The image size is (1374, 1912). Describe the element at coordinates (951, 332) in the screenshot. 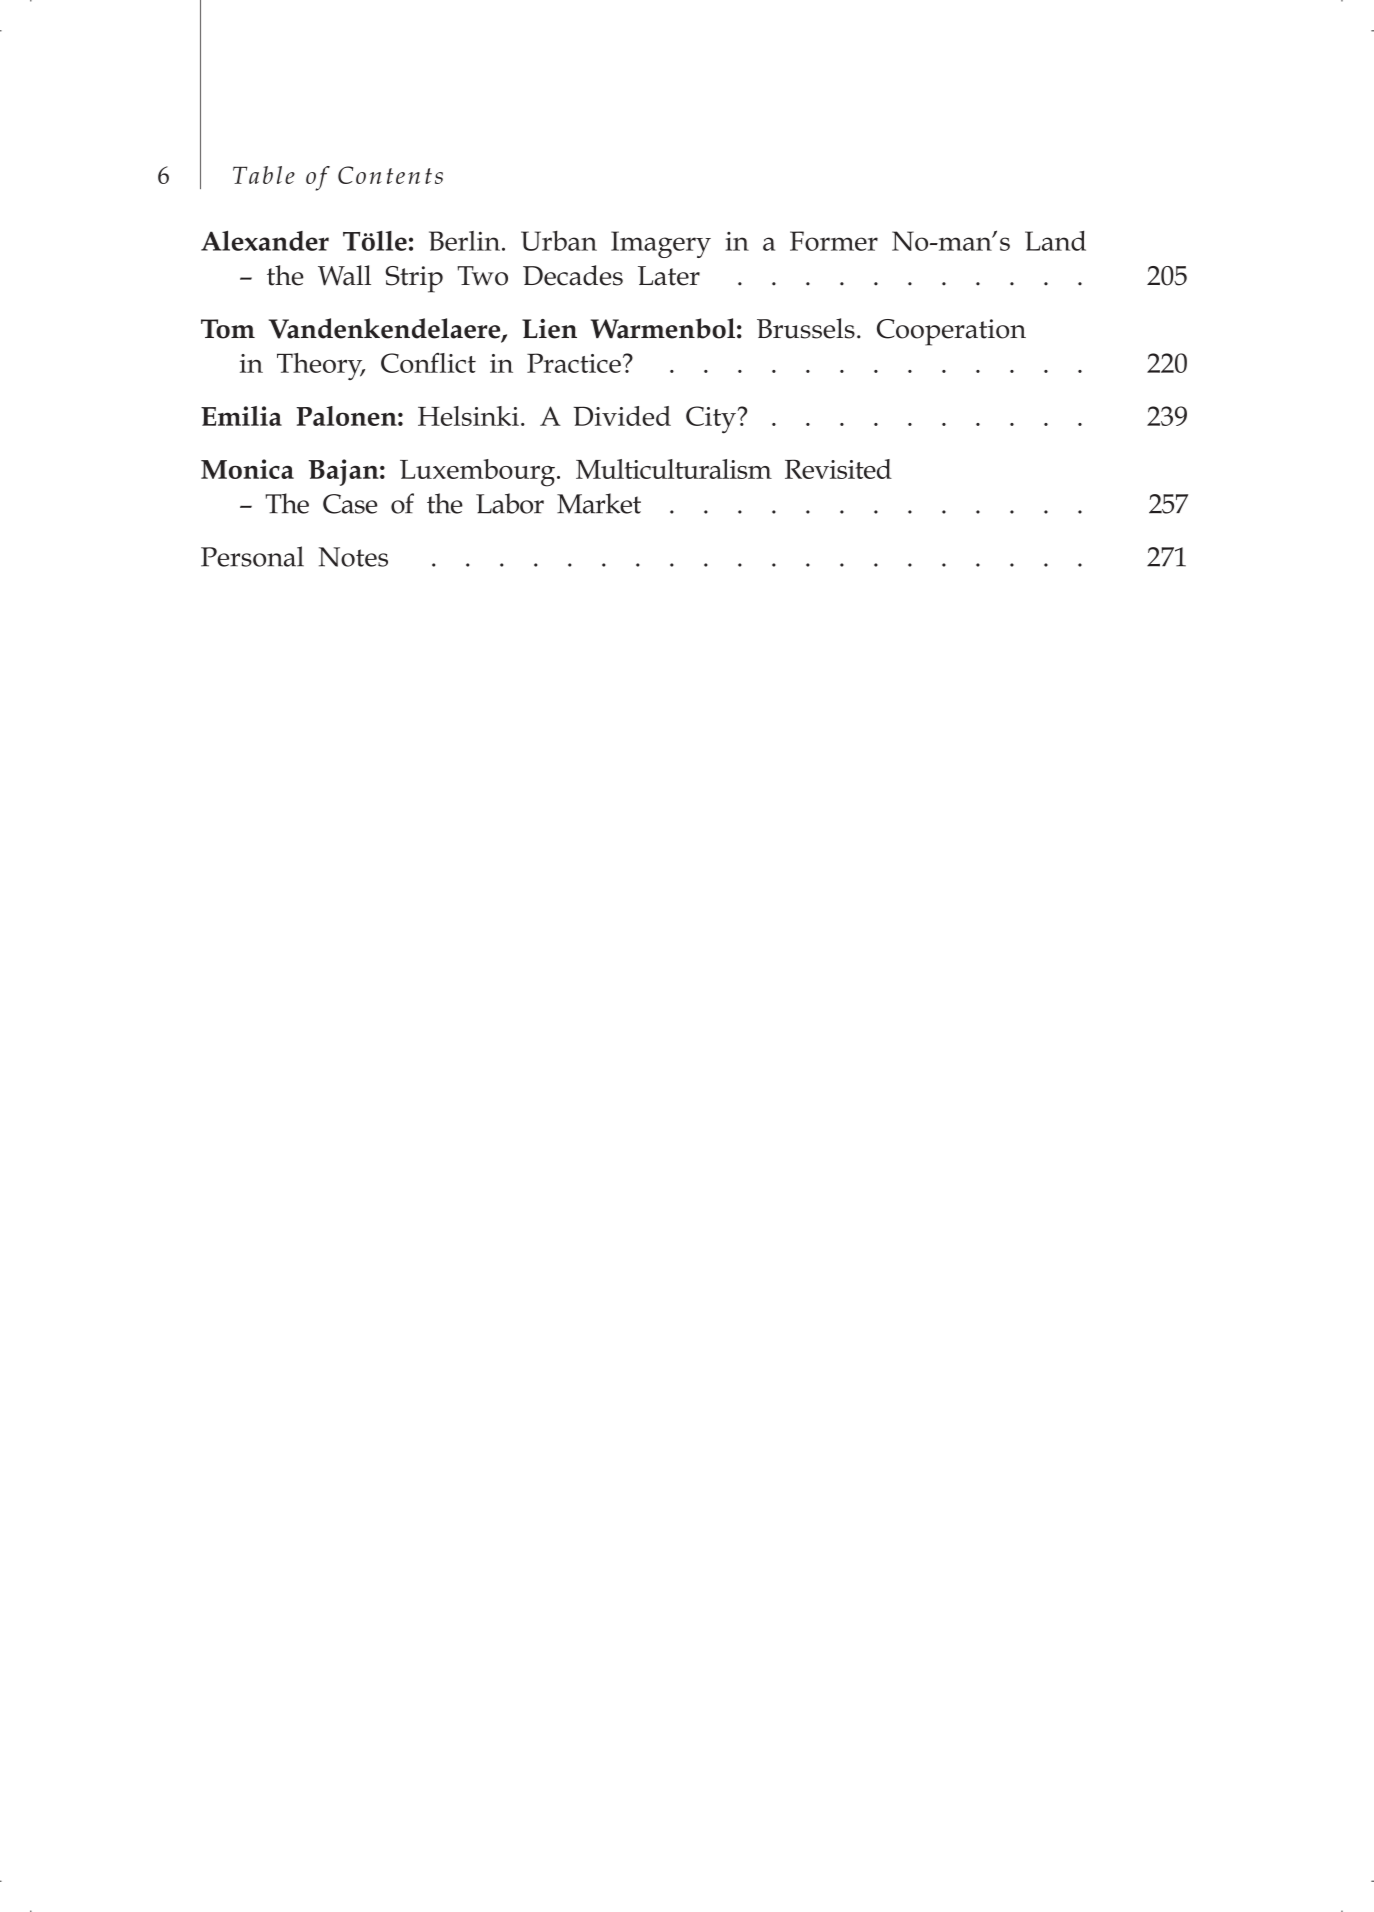

I see `Cooperation` at that location.
